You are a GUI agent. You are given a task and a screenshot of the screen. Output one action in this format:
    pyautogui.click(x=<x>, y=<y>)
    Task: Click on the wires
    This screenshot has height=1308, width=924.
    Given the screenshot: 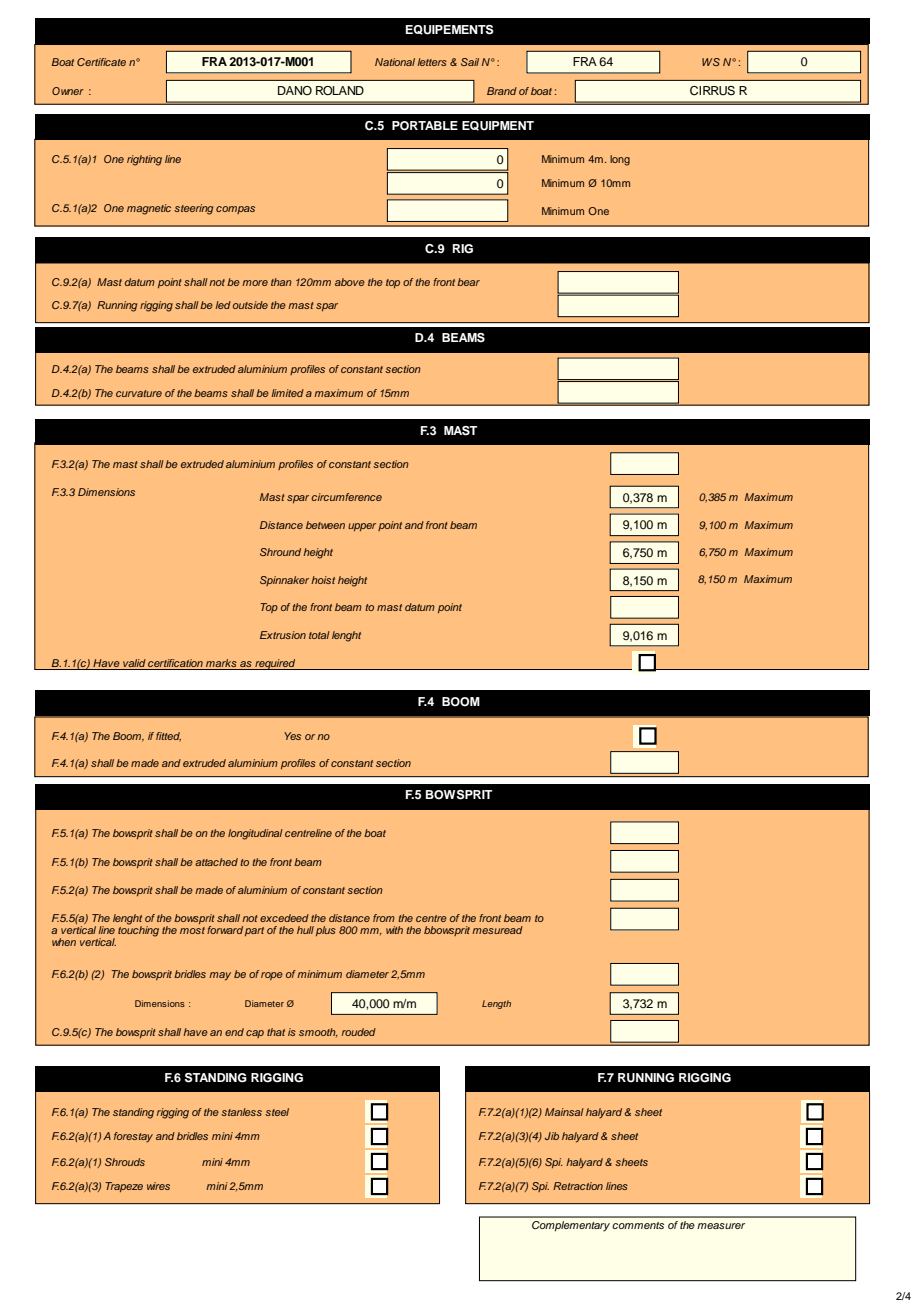 What is the action you would take?
    pyautogui.click(x=158, y=1186)
